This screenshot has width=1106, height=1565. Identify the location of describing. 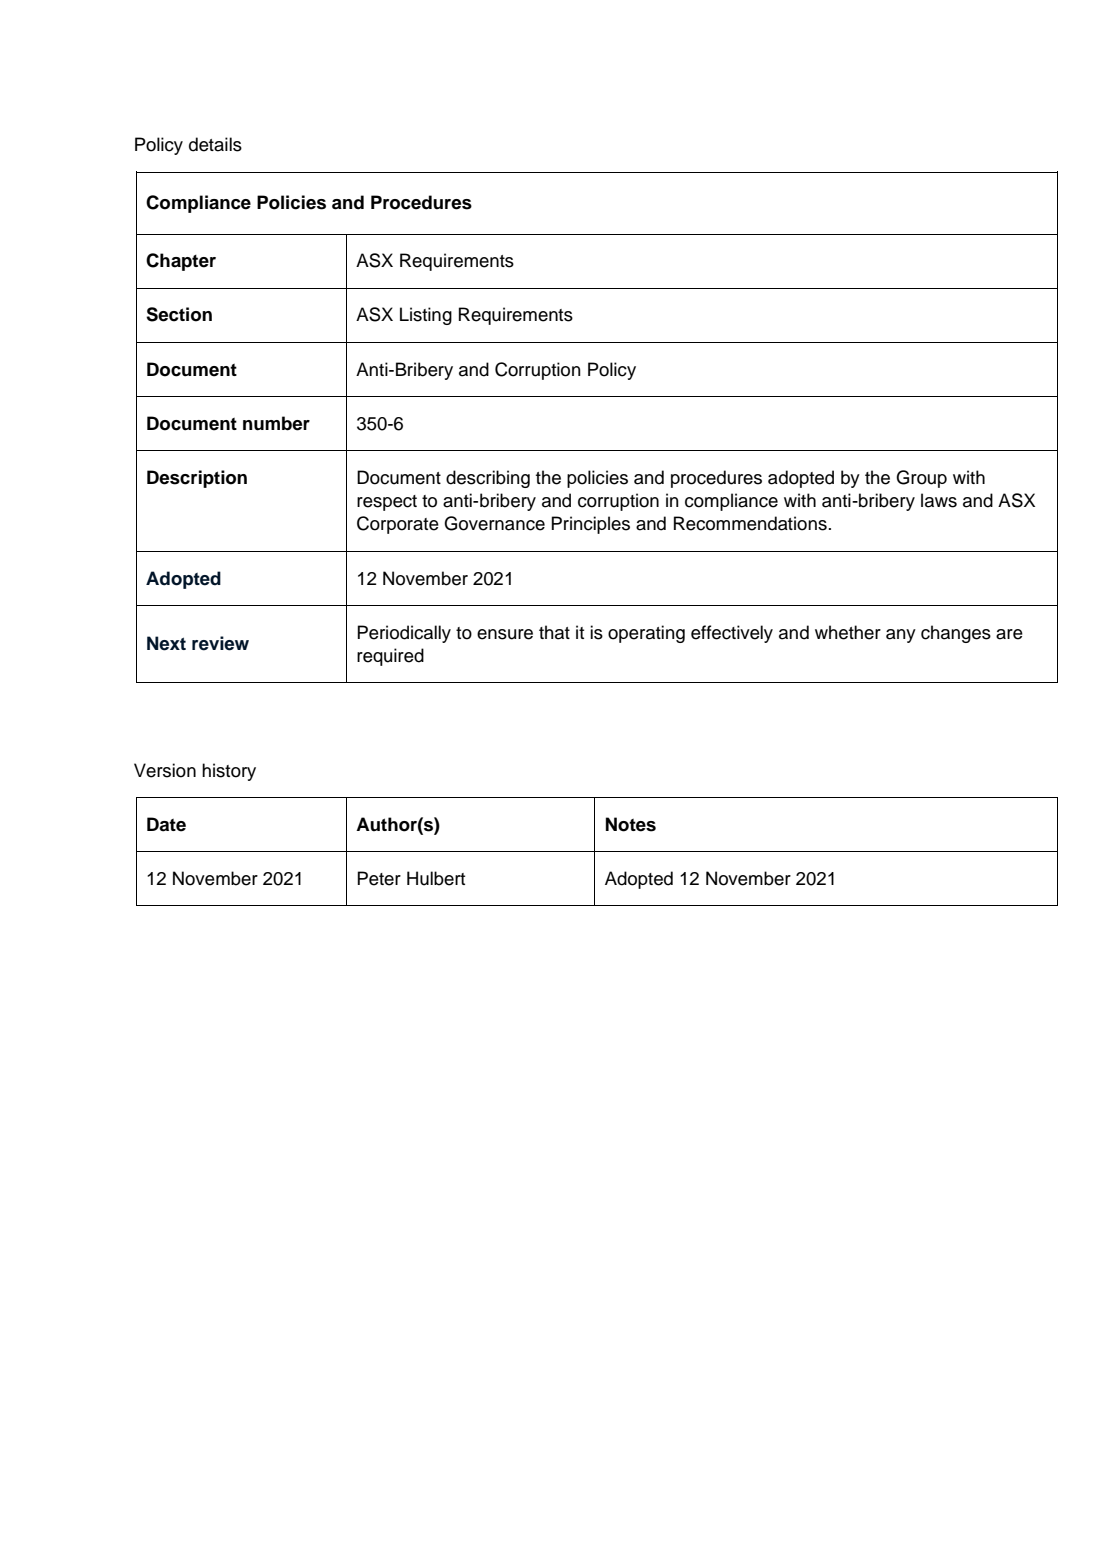
(488, 479).
